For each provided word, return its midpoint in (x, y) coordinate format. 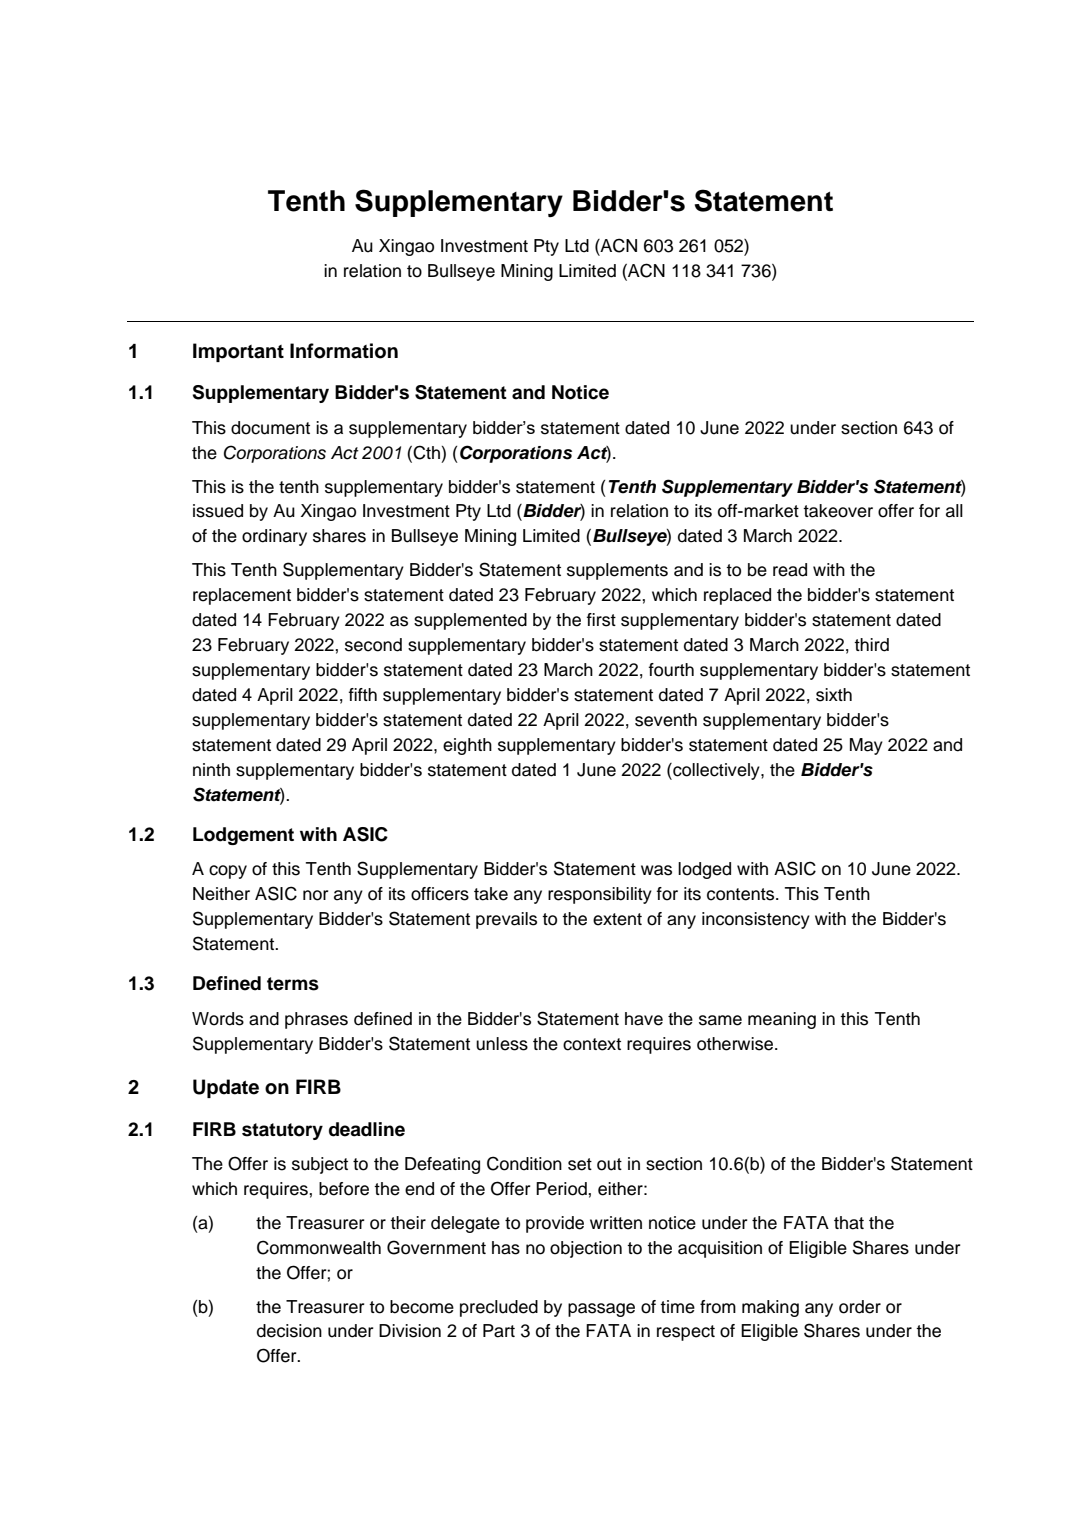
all (954, 511)
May (866, 746)
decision (289, 1331)
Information (344, 351)
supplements (617, 571)
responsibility (600, 895)
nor (316, 895)
